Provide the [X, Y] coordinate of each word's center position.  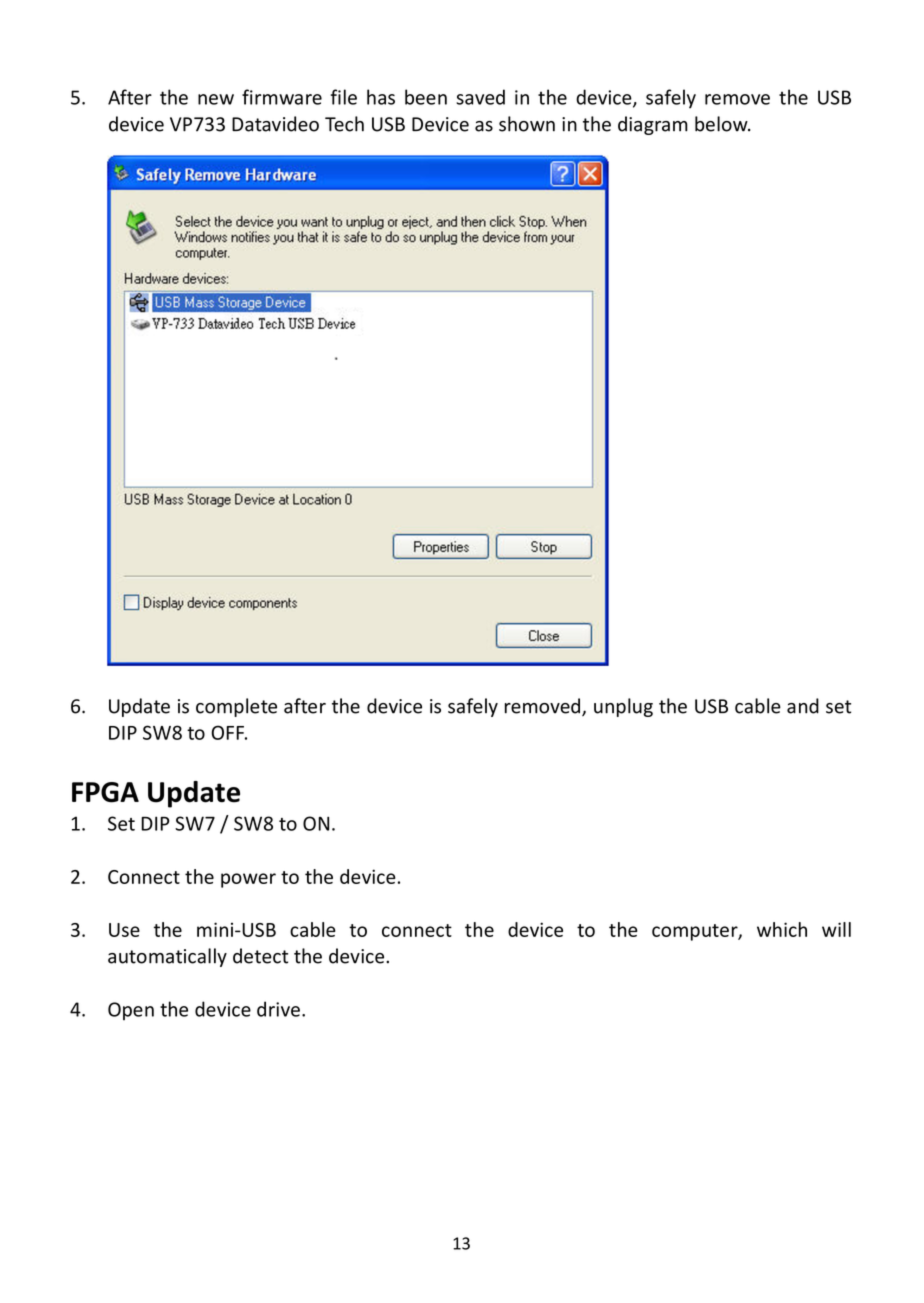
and [803, 706]
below [722, 124]
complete [236, 707]
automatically [167, 957]
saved [480, 97]
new [216, 99]
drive [278, 1009]
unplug [623, 707]
